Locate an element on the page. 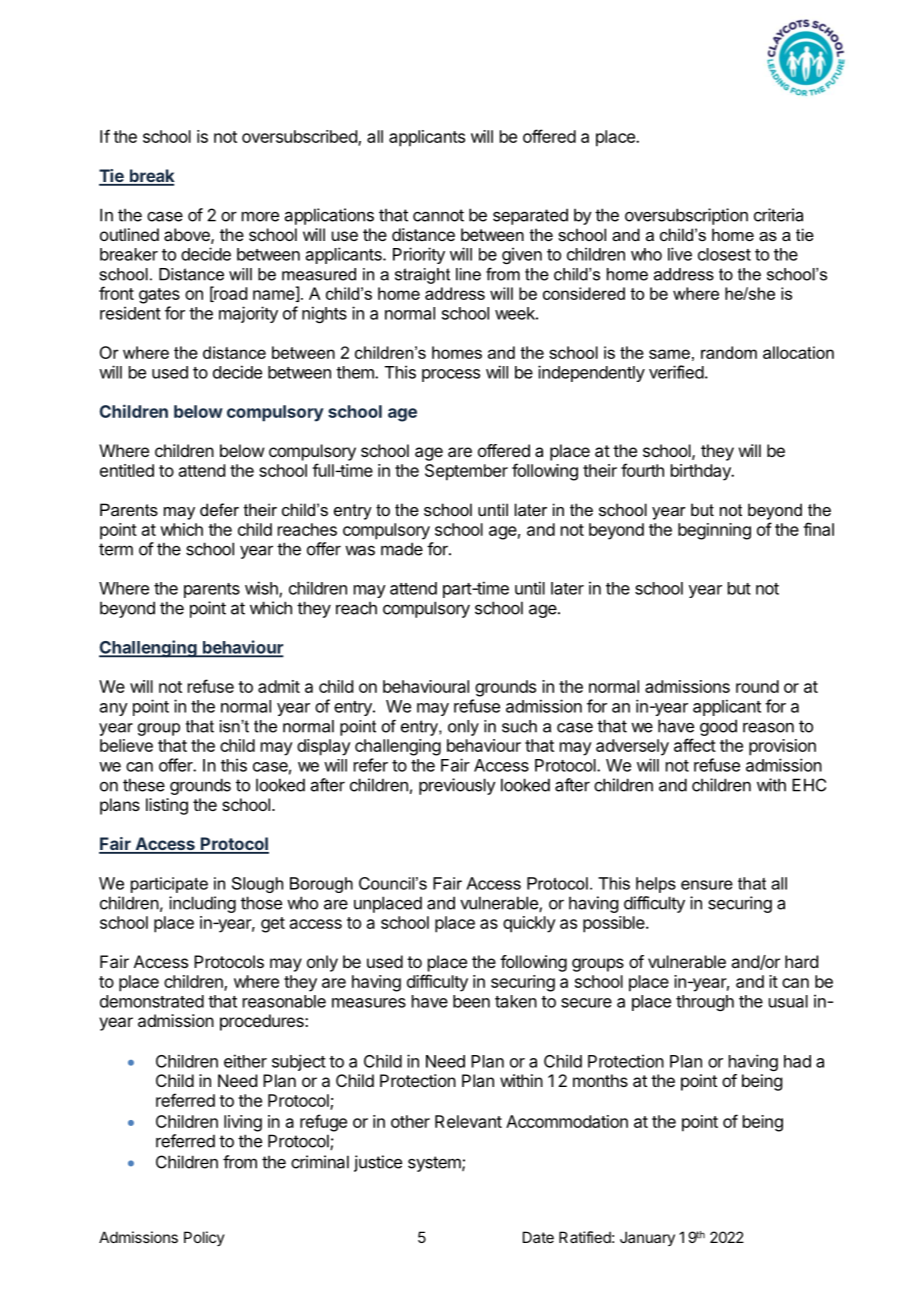 The width and height of the document is (924, 1308). previously is located at coordinates (457, 786).
